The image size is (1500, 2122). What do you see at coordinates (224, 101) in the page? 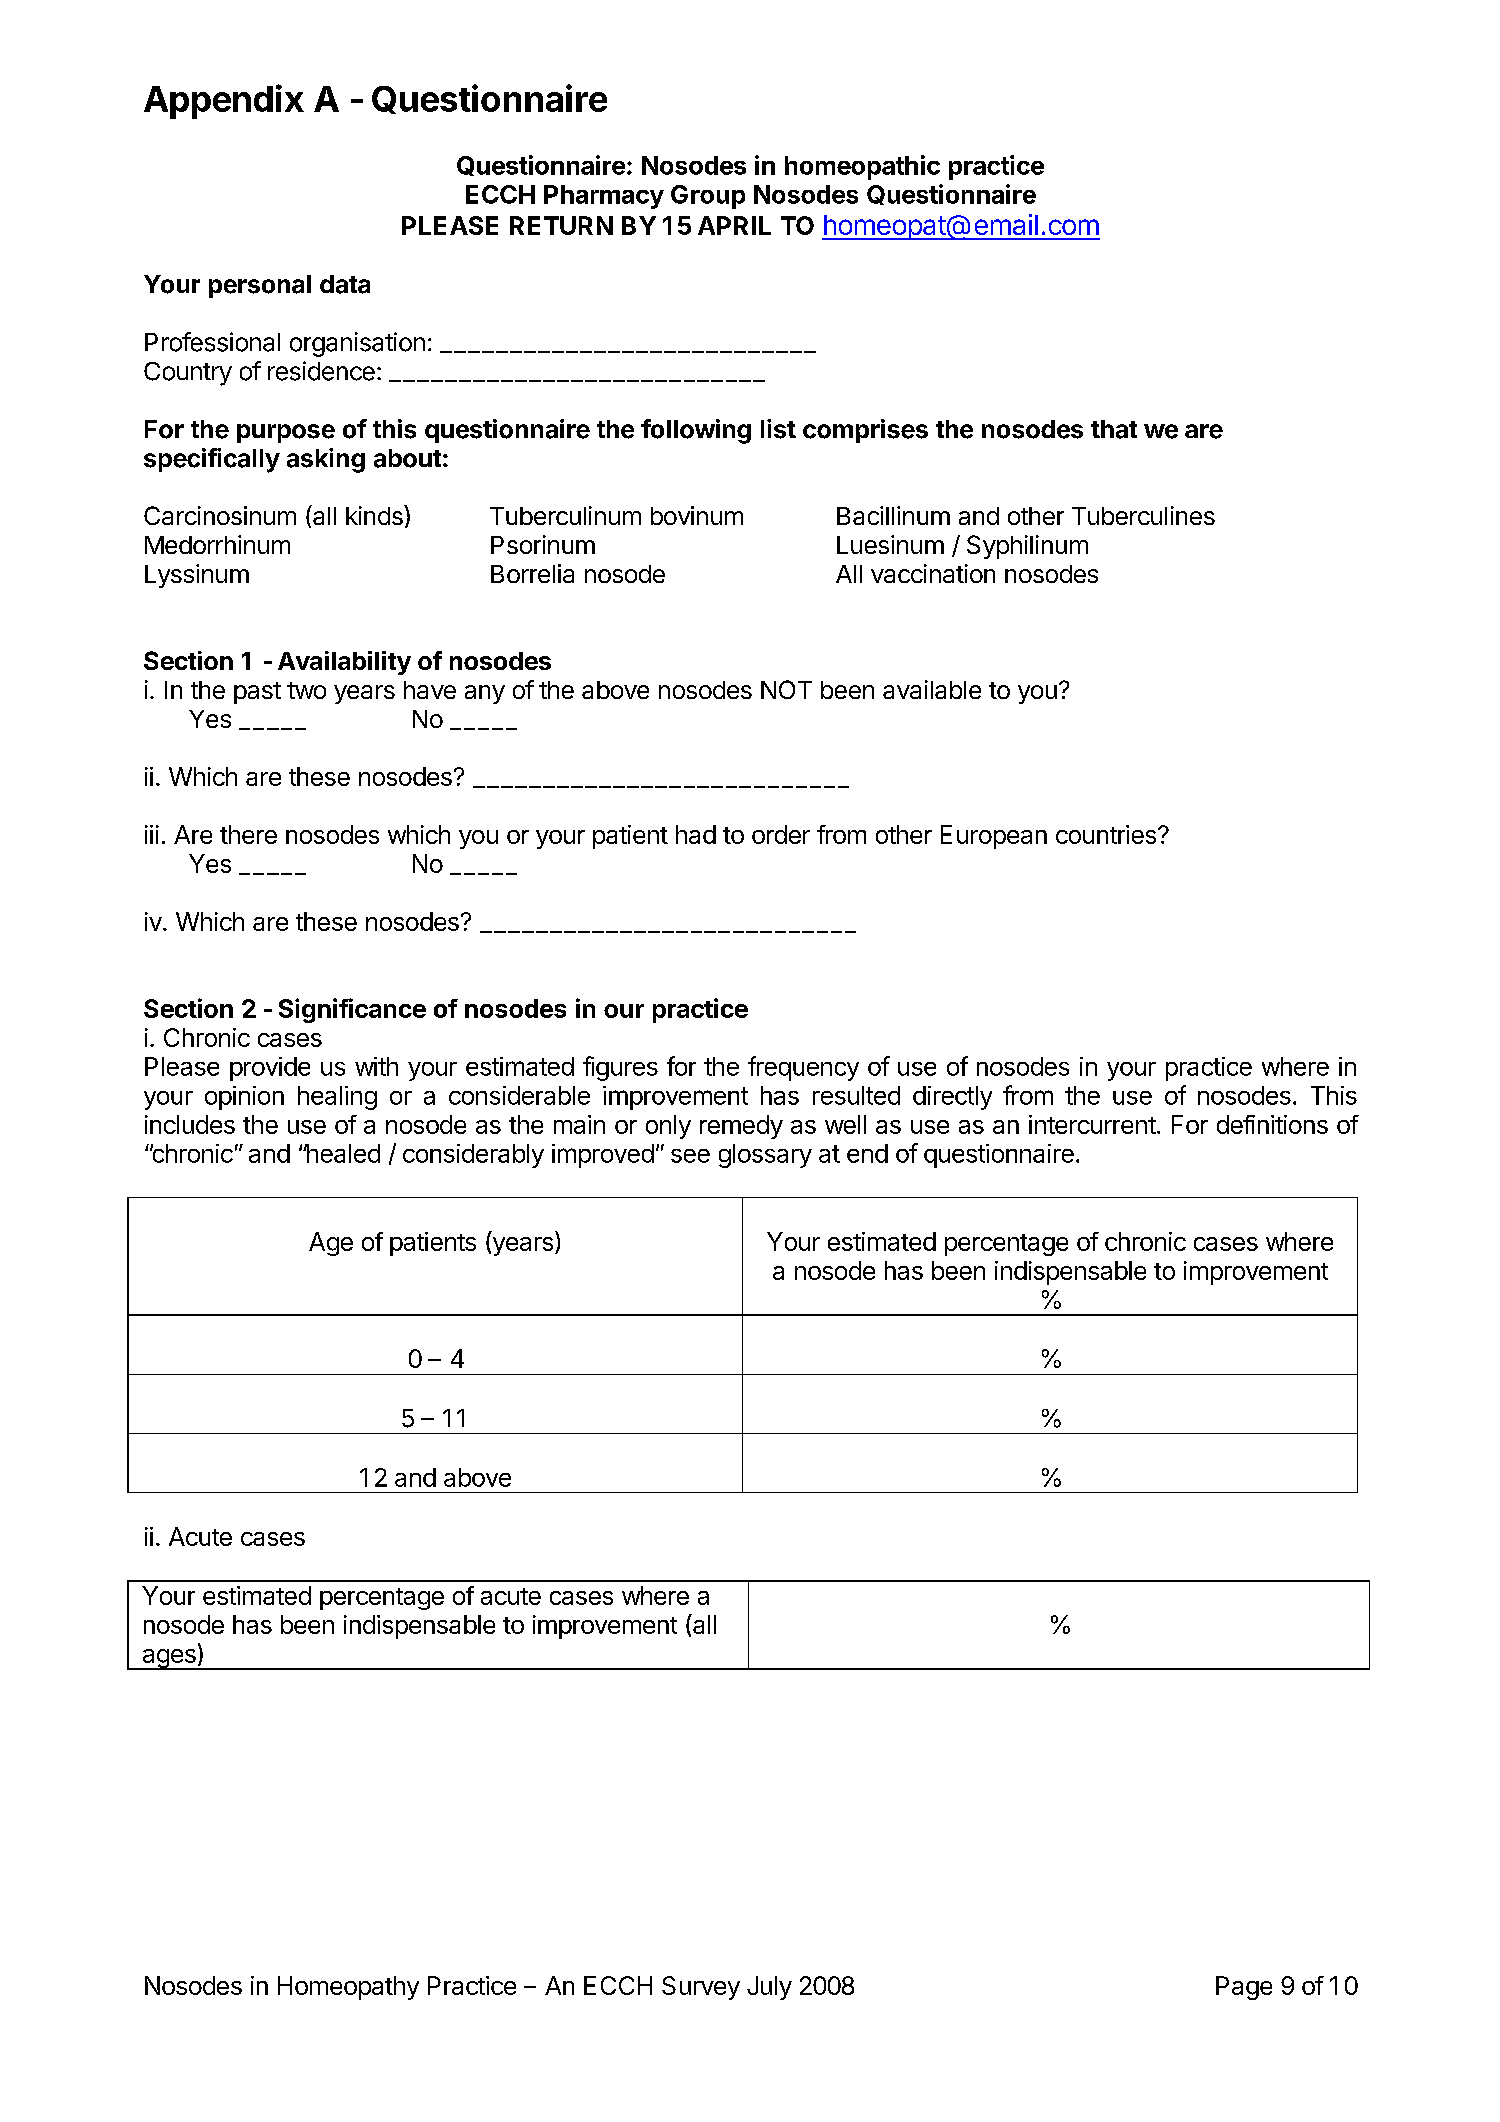
I see `Appendix` at bounding box center [224, 101].
